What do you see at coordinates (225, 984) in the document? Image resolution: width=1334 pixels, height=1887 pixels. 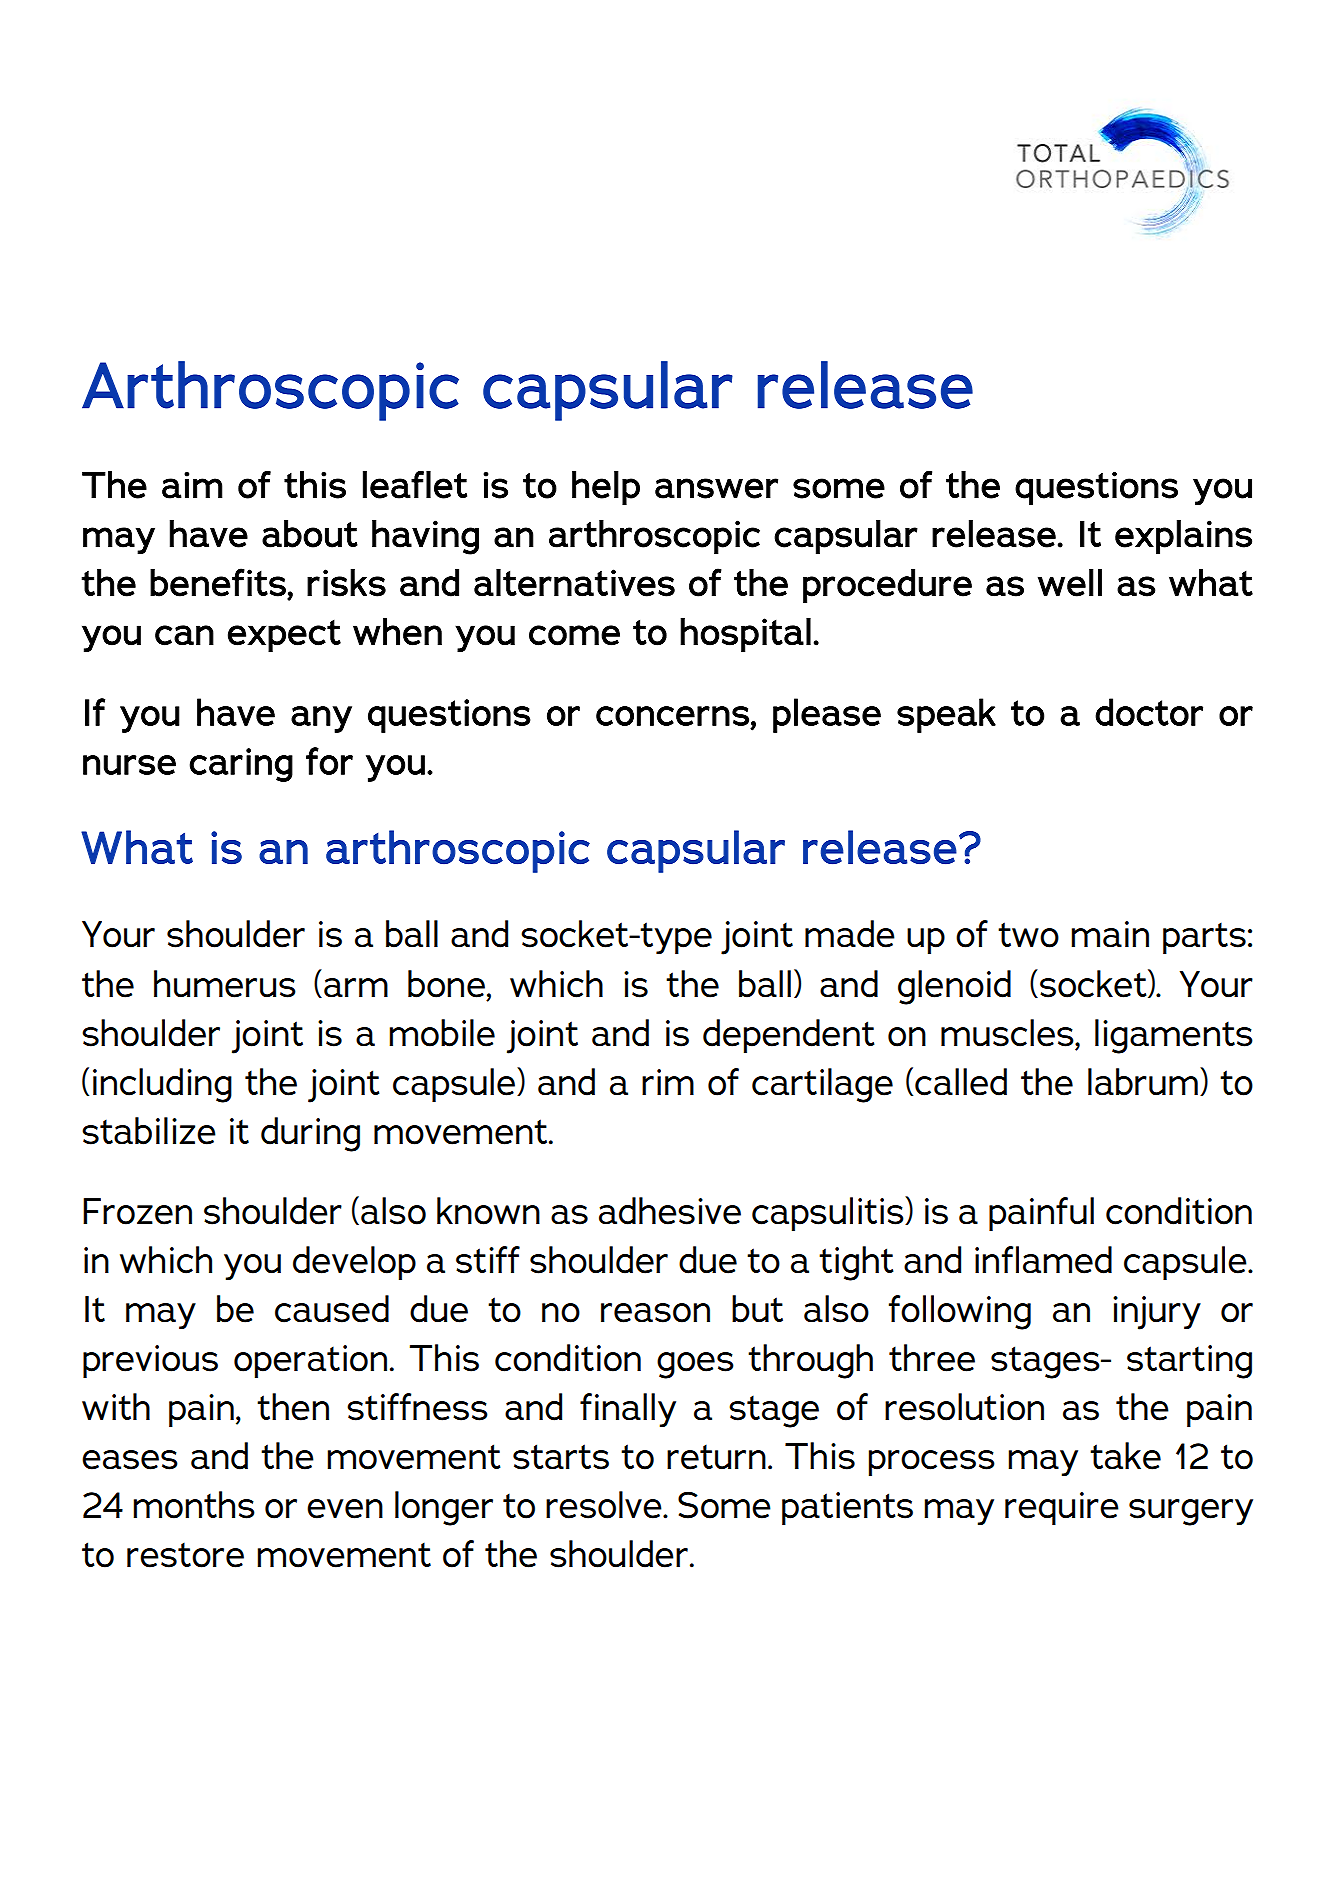 I see `humerus` at bounding box center [225, 984].
